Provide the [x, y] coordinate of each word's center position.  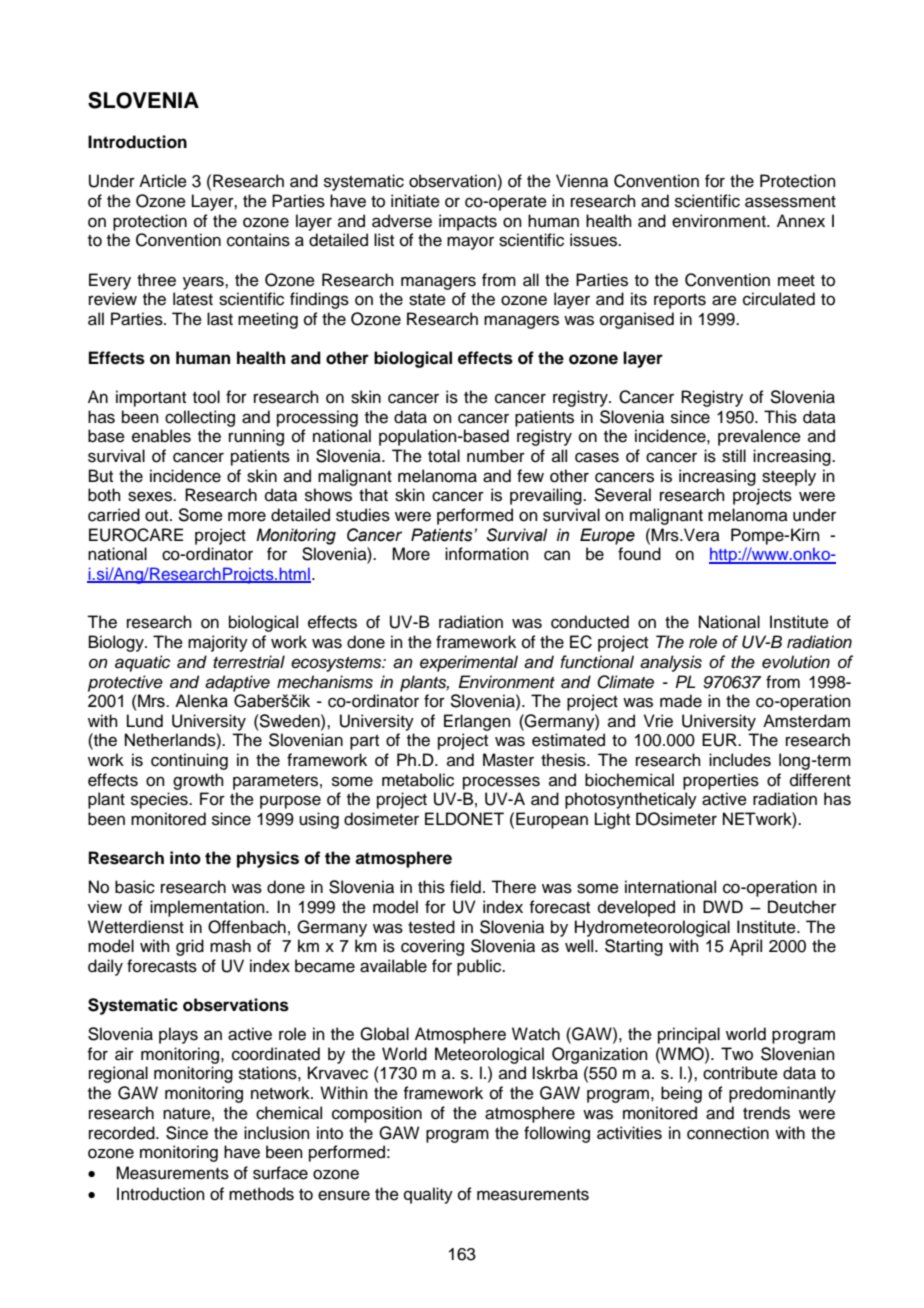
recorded [123, 1133]
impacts [468, 222]
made [681, 701]
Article [163, 181]
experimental [469, 663]
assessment [790, 202]
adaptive [237, 683]
